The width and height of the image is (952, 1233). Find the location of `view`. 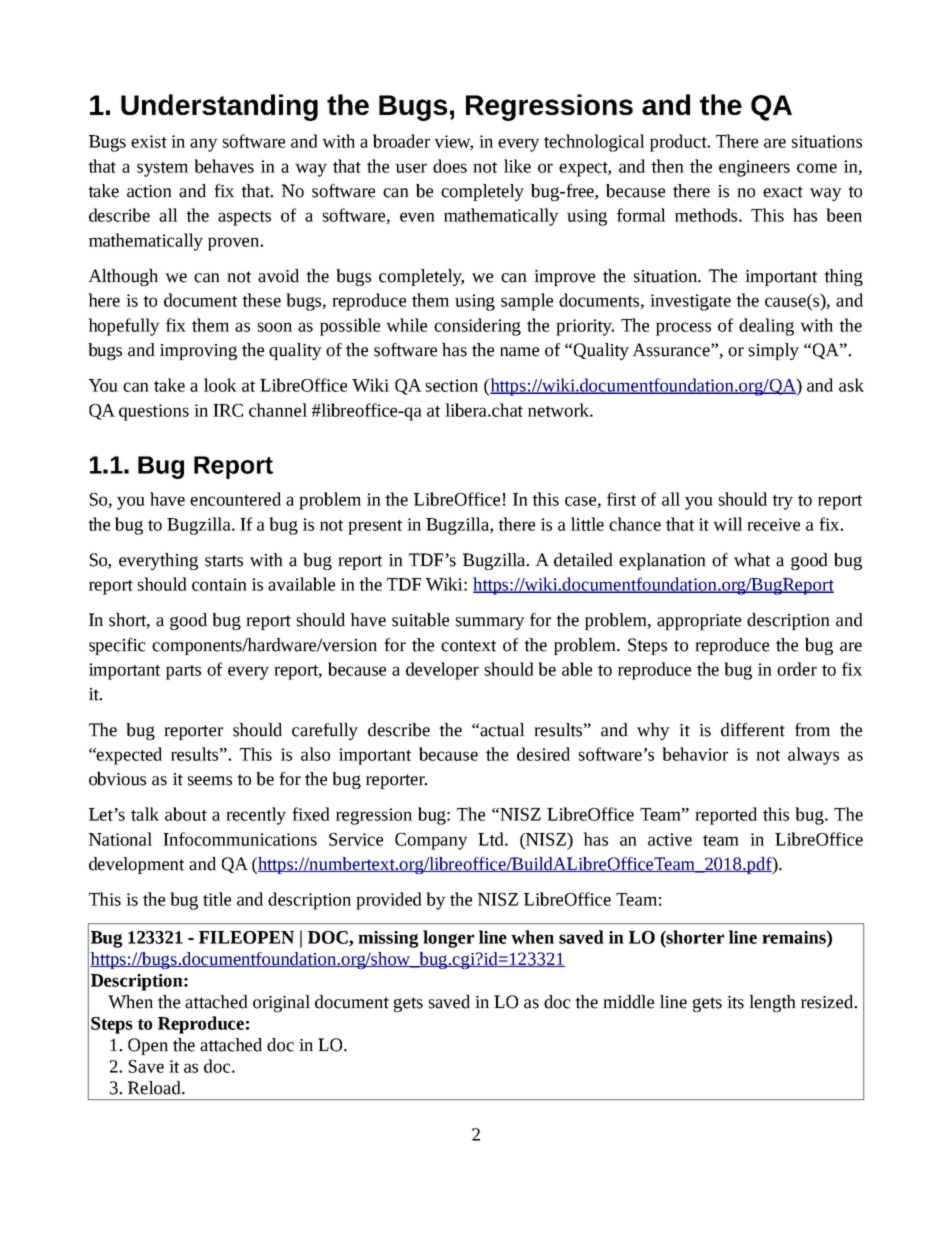

view is located at coordinates (453, 142).
